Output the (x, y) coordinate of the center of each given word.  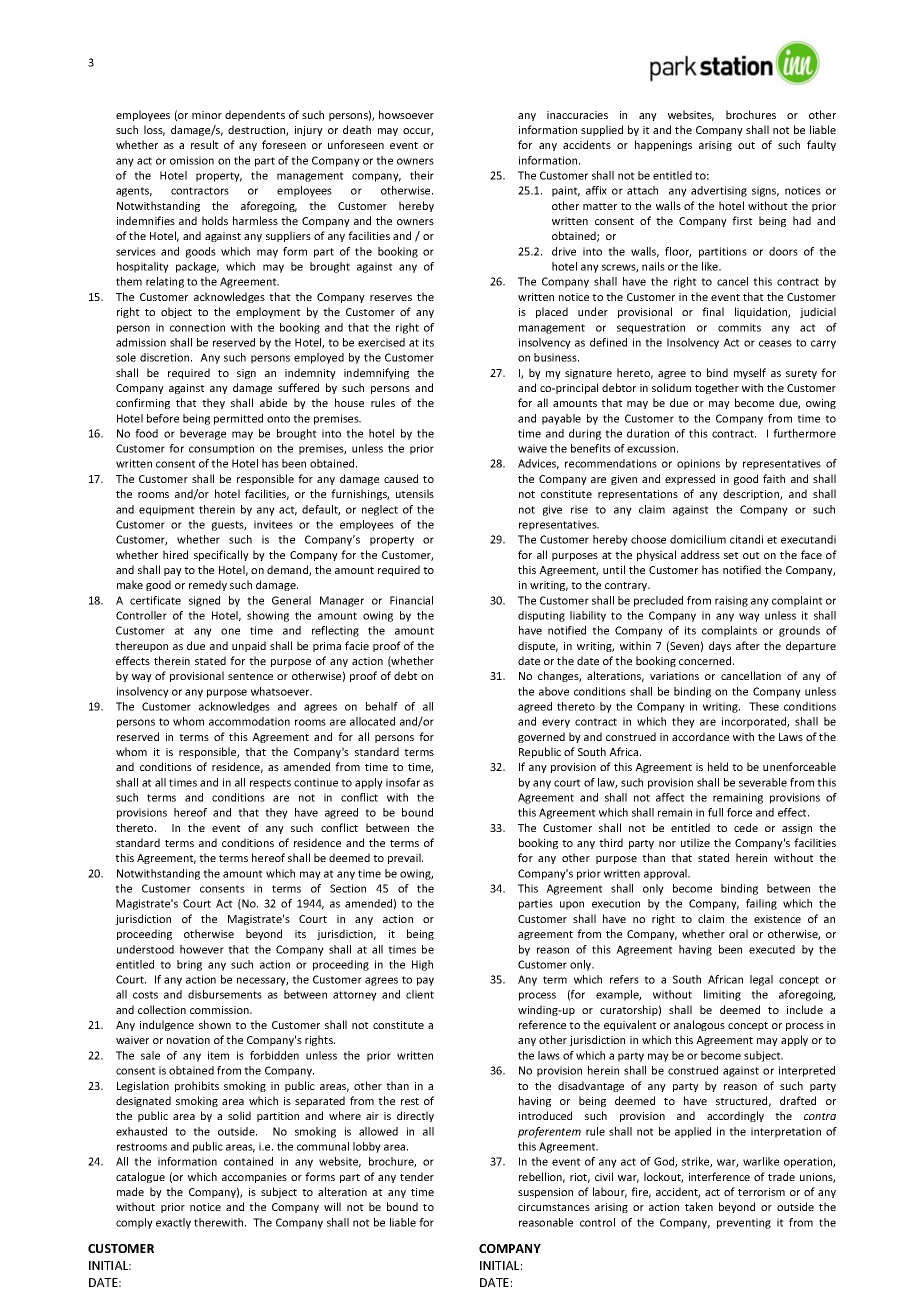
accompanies (254, 1178)
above (554, 691)
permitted (238, 419)
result (205, 144)
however (202, 949)
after (748, 645)
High (422, 965)
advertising (719, 191)
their (422, 175)
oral (738, 933)
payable (561, 419)
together (717, 388)
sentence (250, 676)
